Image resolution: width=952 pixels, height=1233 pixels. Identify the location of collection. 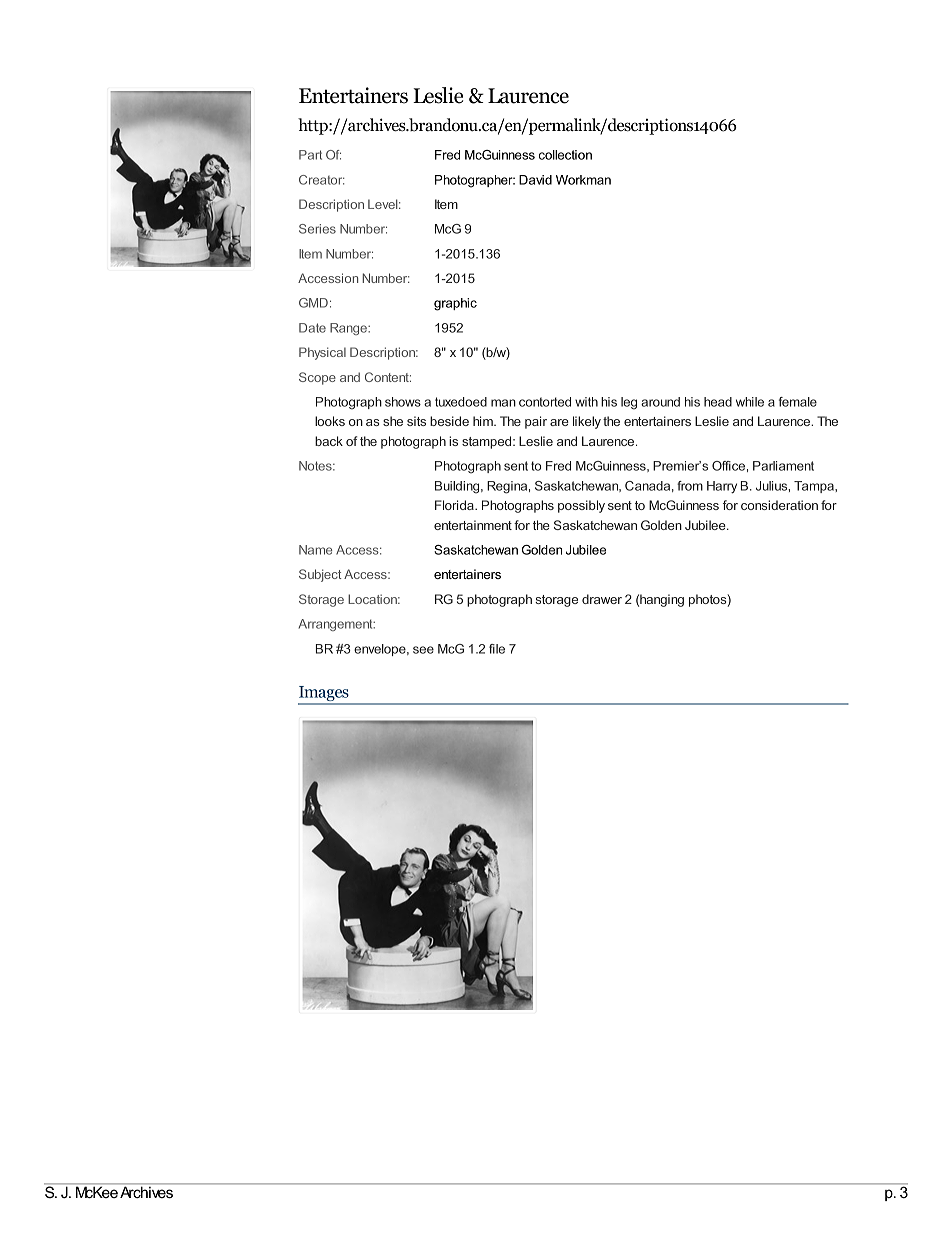
(565, 155).
